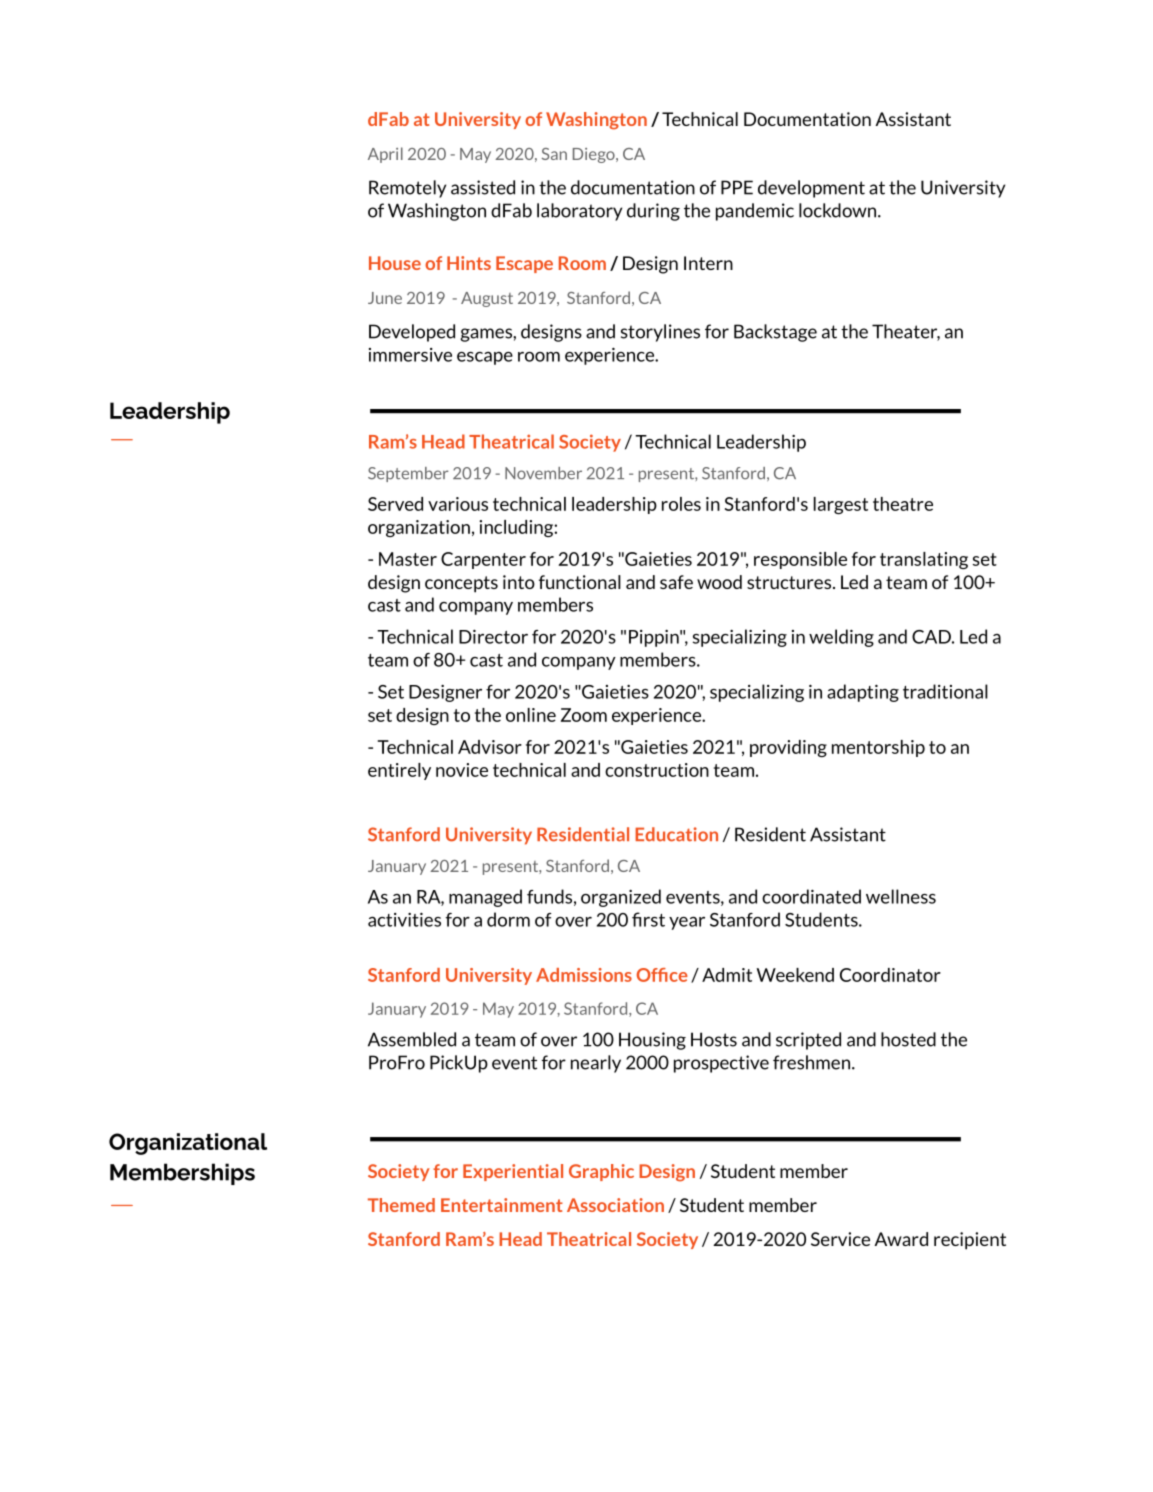 This screenshot has height=1492, width=1153. What do you see at coordinates (890, 975) in the screenshot?
I see `Coordinator` at bounding box center [890, 975].
